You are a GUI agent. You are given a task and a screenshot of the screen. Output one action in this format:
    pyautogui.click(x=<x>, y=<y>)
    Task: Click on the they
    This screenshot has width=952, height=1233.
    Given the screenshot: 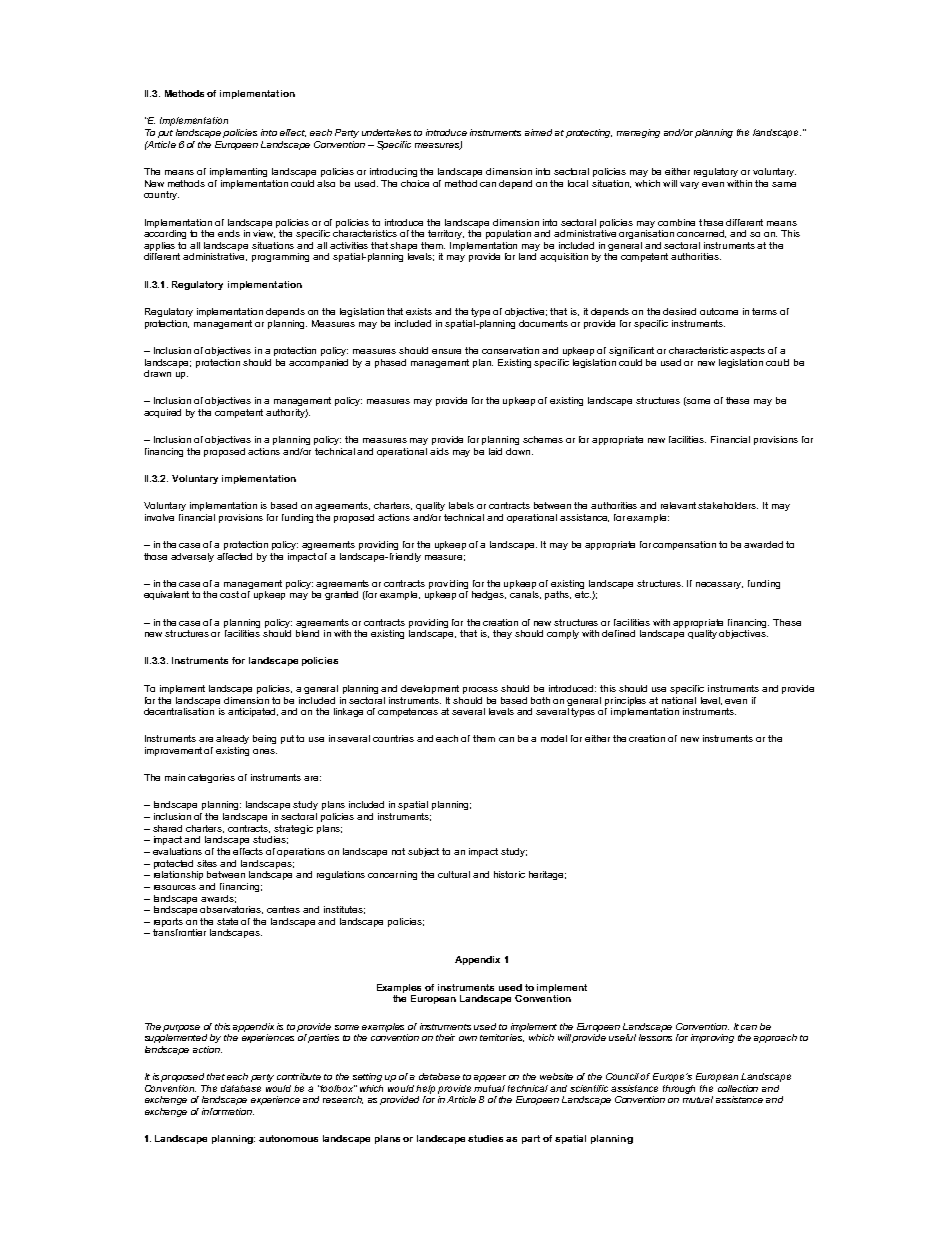 What is the action you would take?
    pyautogui.click(x=502, y=634)
